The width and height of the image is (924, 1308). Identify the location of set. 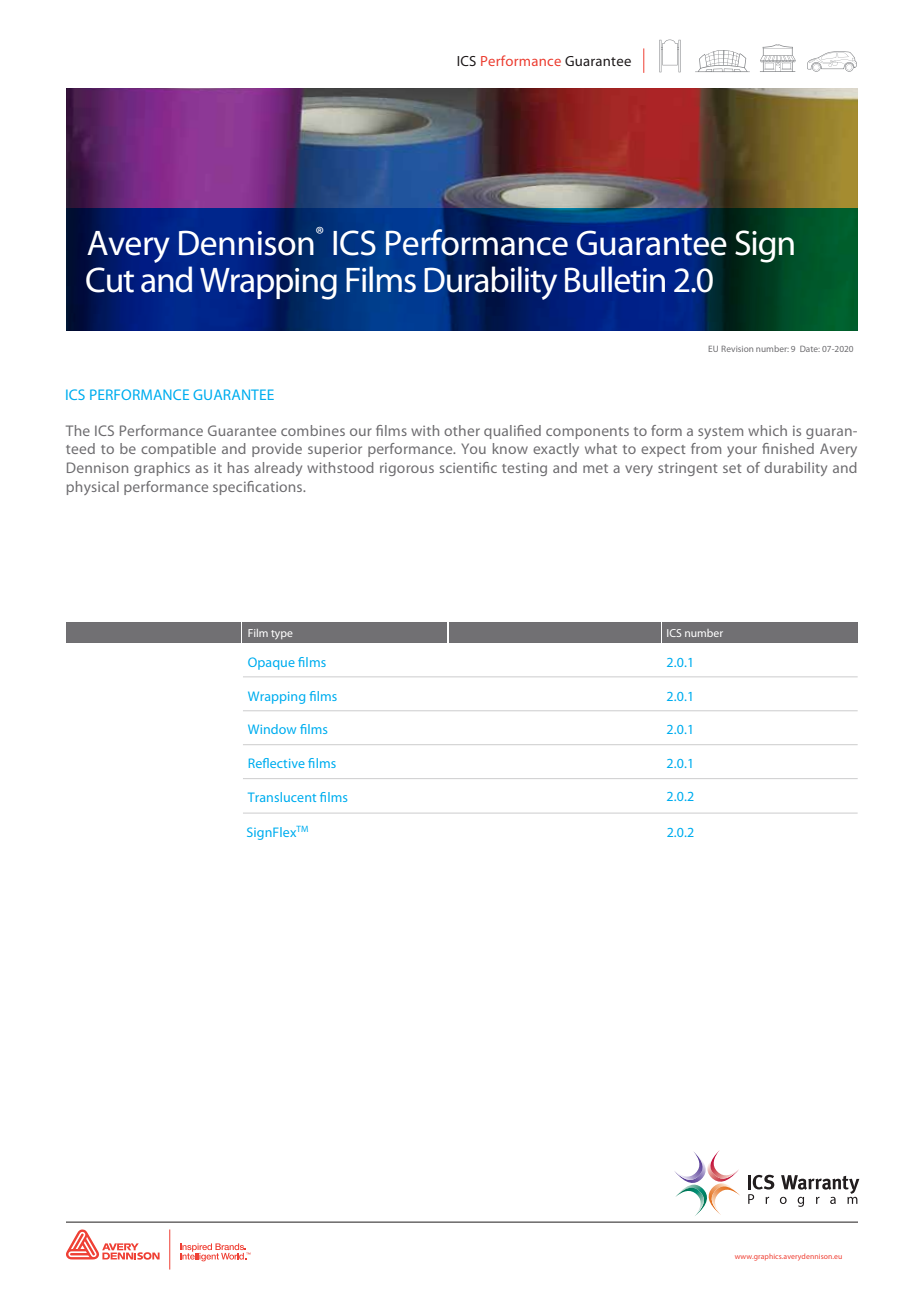
(732, 468).
